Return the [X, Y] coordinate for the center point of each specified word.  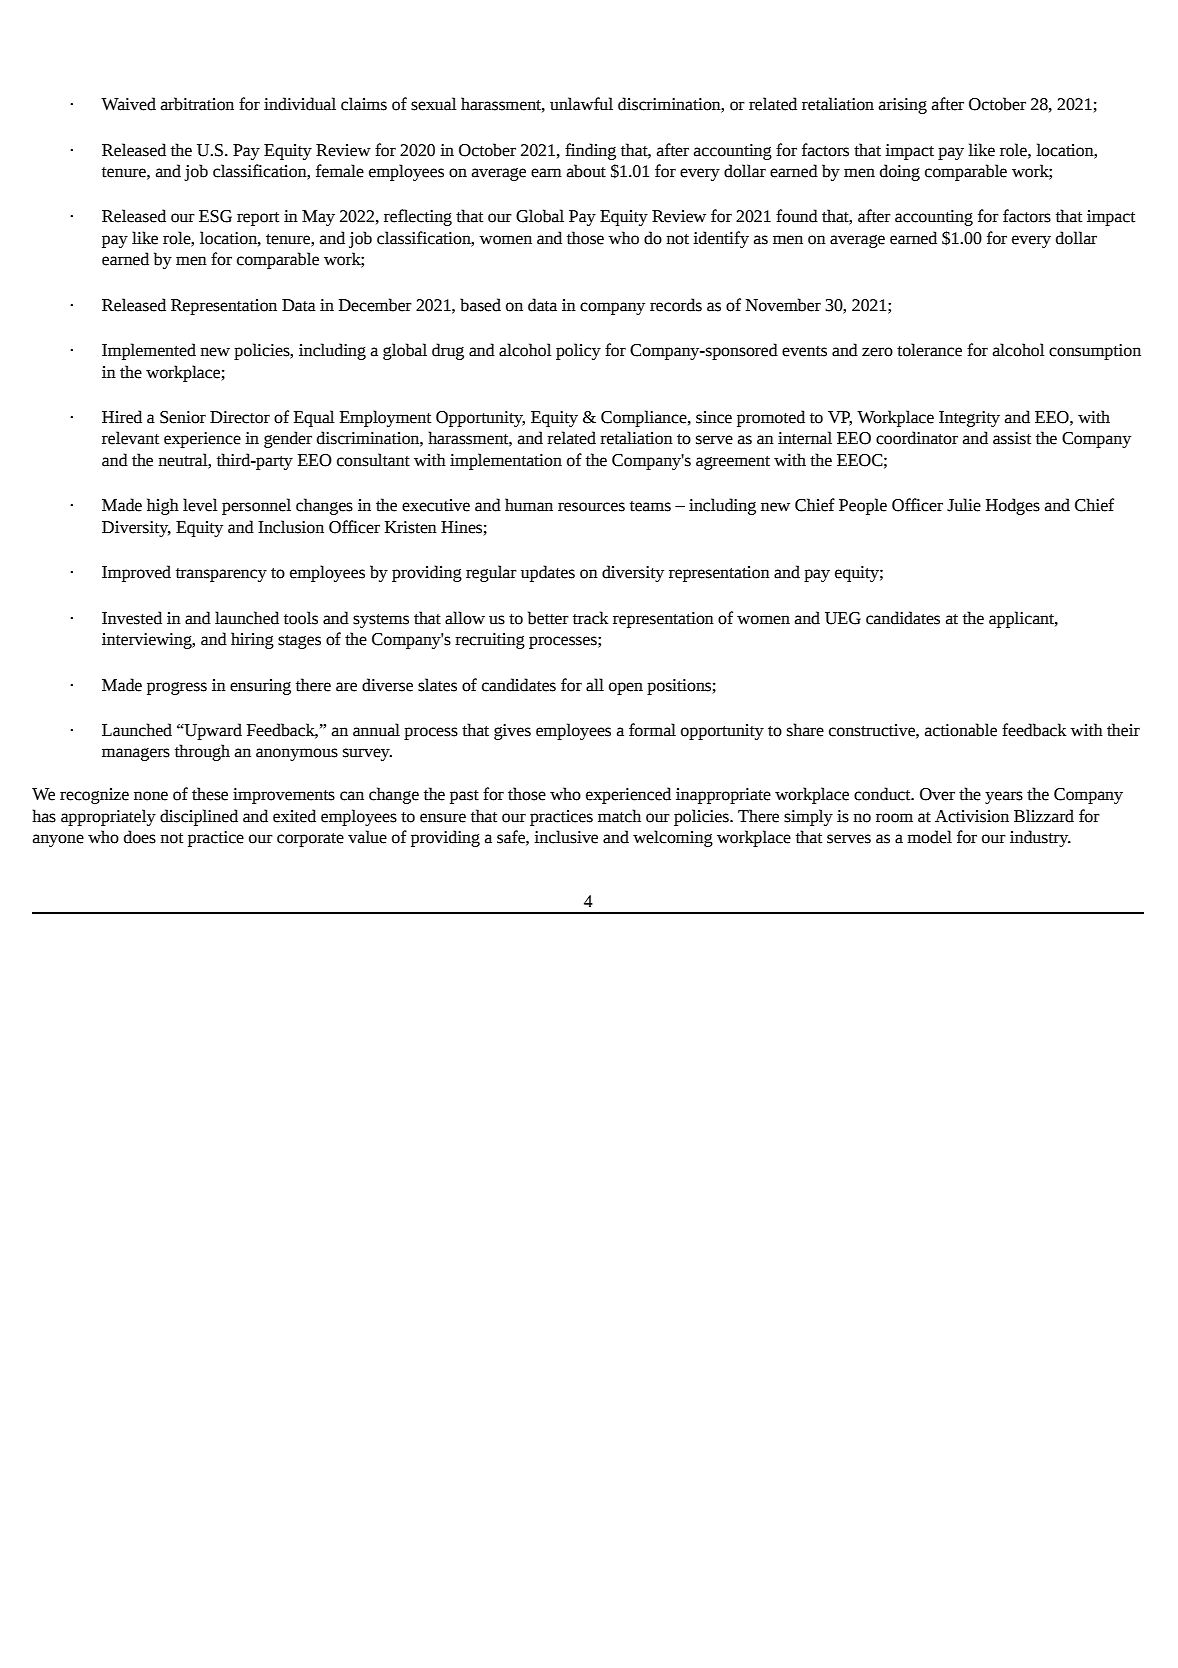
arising [903, 106]
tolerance [929, 350]
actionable [961, 730]
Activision [972, 816]
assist [1012, 438]
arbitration [197, 104]
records [676, 305]
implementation [506, 461]
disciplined [199, 817]
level [200, 505]
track [591, 618]
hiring [252, 640]
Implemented [149, 351]
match [619, 816]
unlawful [581, 104]
